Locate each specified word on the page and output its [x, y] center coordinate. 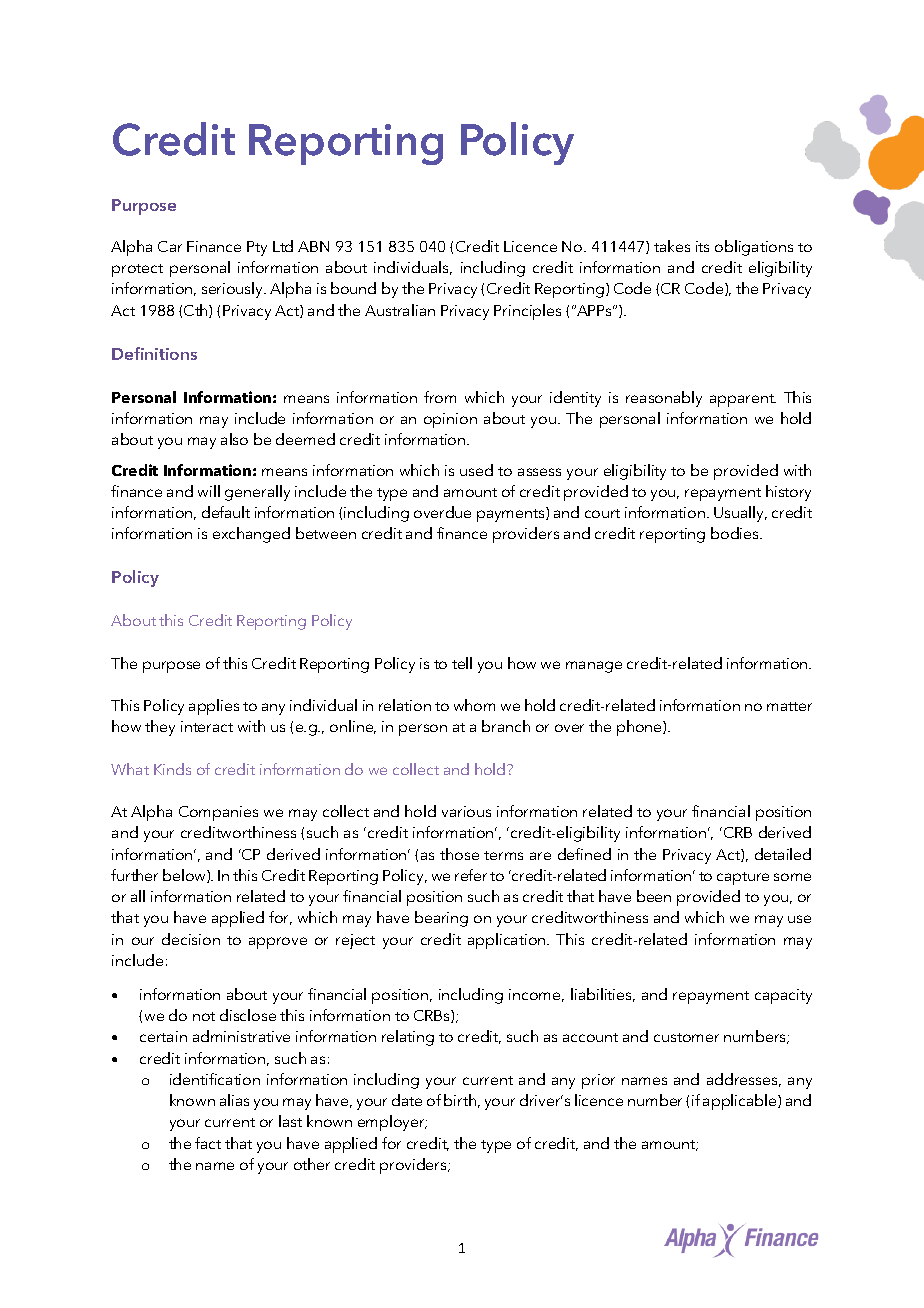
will [209, 491]
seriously [234, 290]
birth [460, 1100]
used [476, 470]
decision [191, 939]
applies [214, 707]
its [702, 246]
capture [743, 878]
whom [474, 705]
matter [789, 706]
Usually [740, 514]
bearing [441, 919]
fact [208, 1143]
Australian [400, 310]
